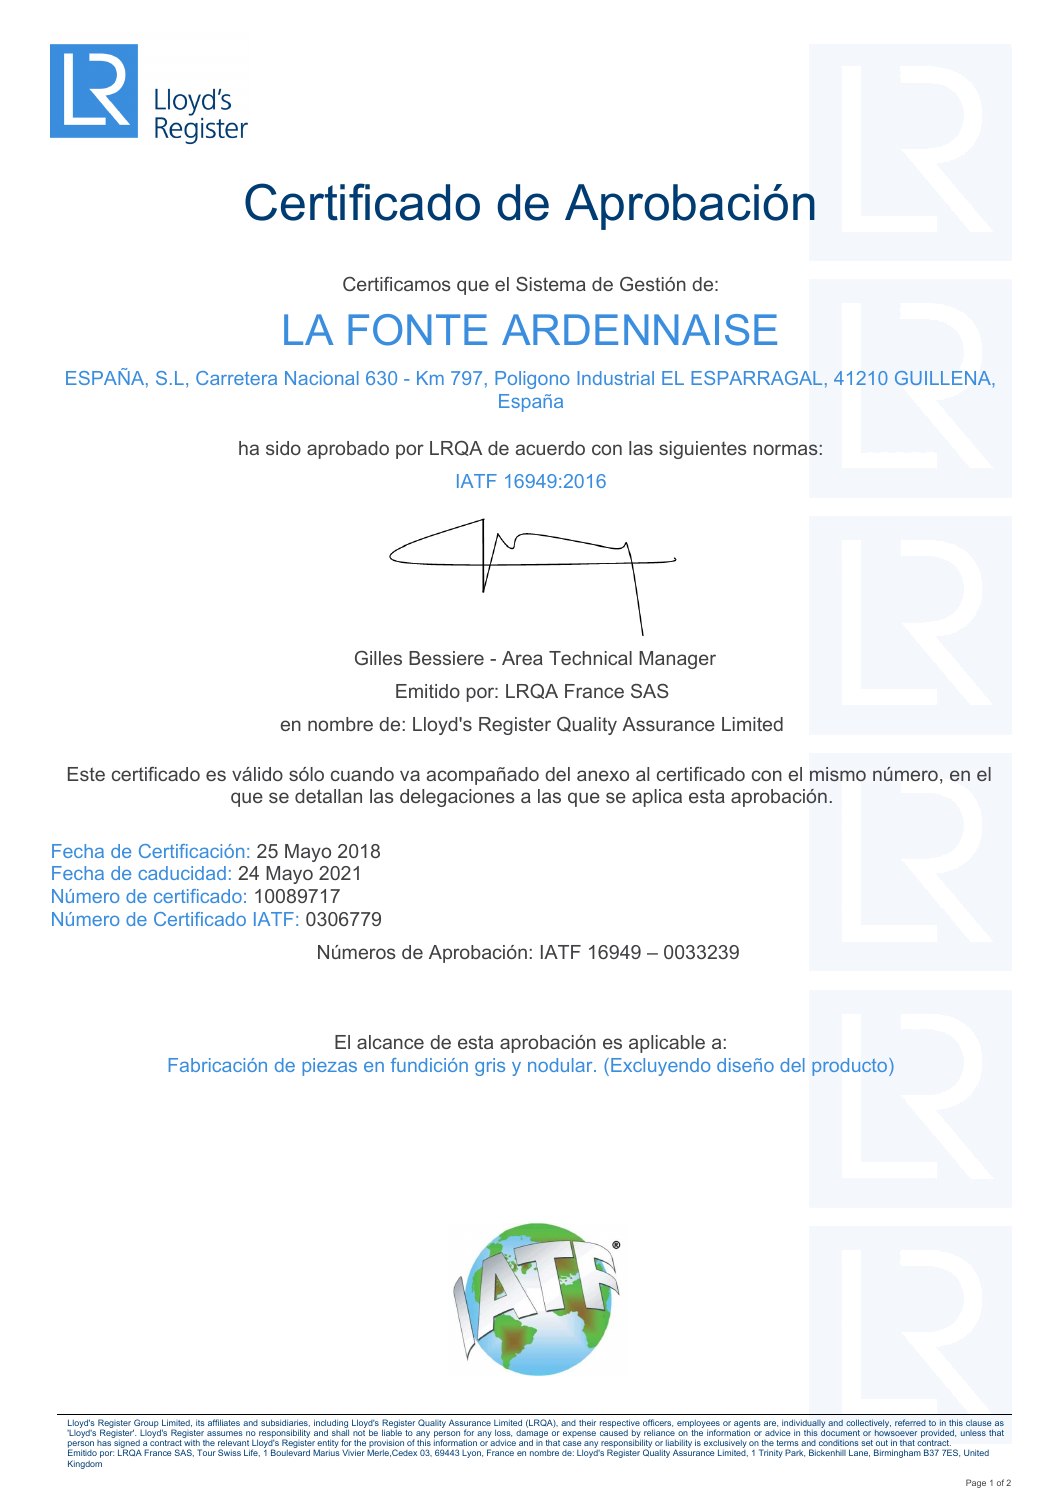  I want to click on Manager, so click(677, 660).
